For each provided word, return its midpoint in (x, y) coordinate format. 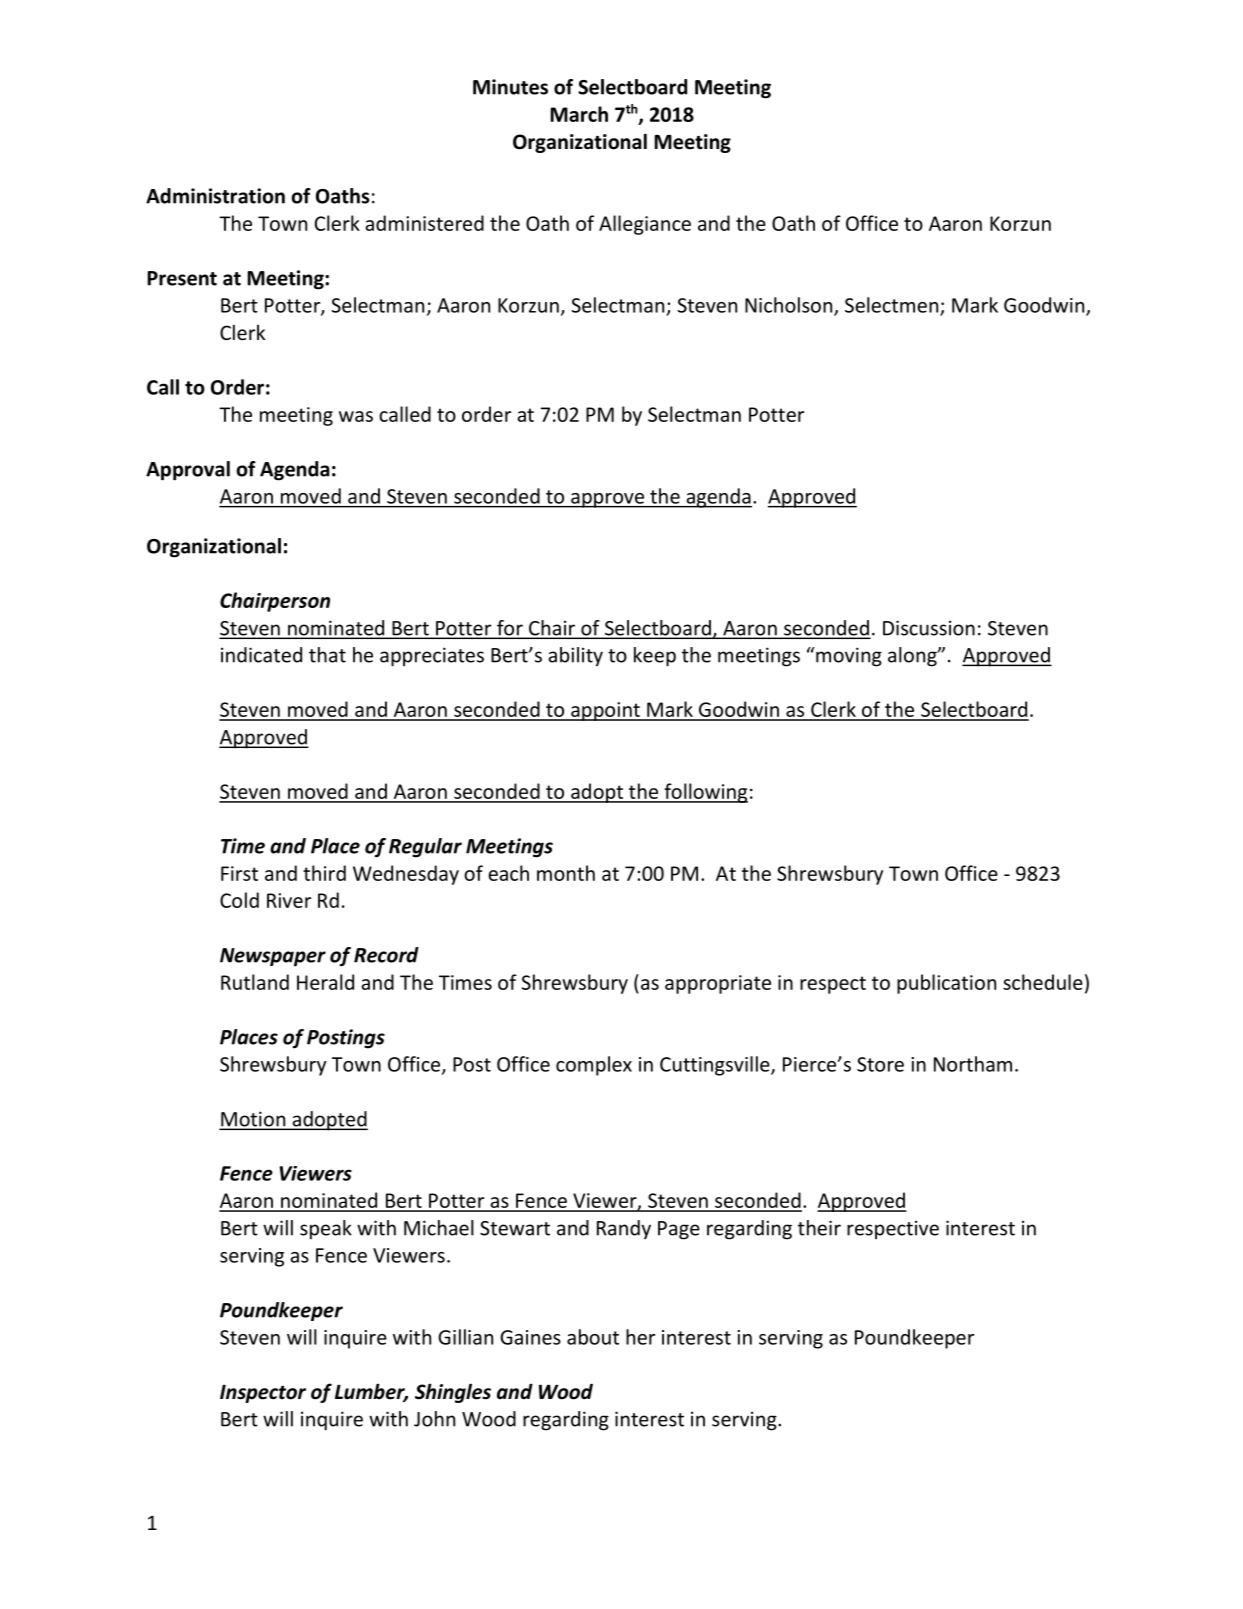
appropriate (718, 984)
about (593, 1337)
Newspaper (273, 957)
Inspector (263, 1393)
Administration (215, 196)
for (510, 629)
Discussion (929, 628)
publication (946, 984)
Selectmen (893, 306)
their (819, 1228)
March (579, 114)
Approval (188, 471)
